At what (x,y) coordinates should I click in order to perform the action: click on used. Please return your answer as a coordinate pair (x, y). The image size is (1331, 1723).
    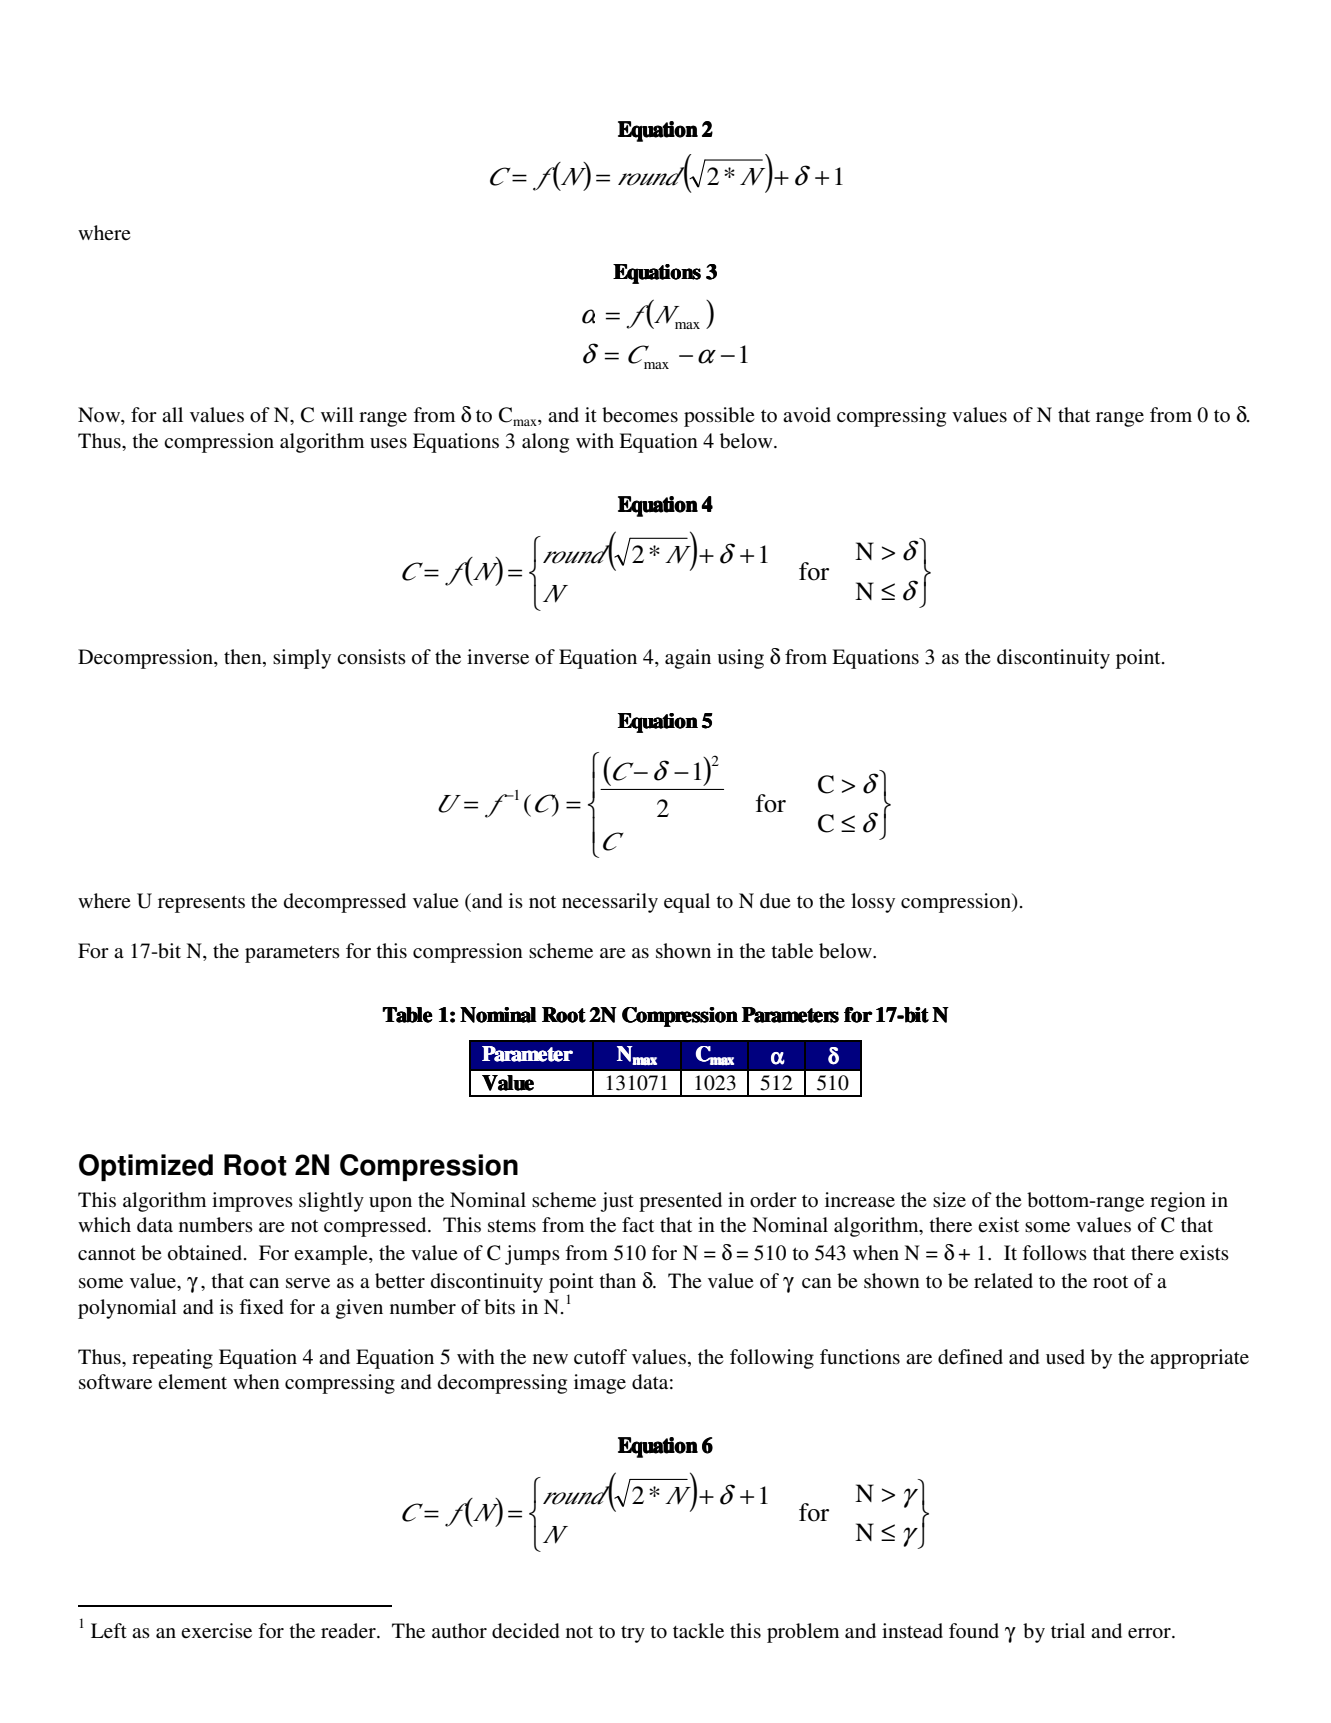
    Looking at the image, I should click on (1065, 1357).
